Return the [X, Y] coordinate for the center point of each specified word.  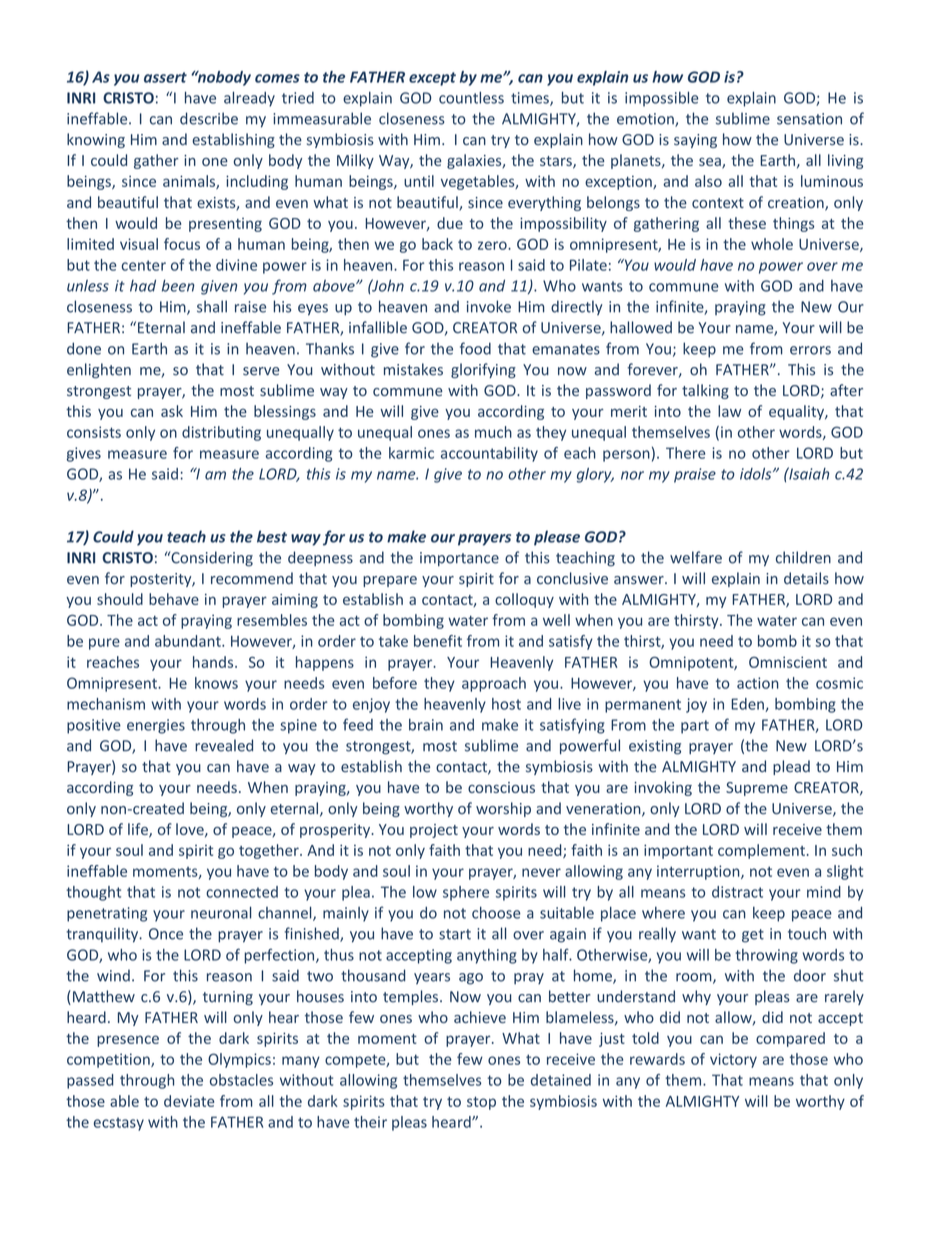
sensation [809, 119]
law [729, 411]
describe [209, 118]
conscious [501, 787]
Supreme [757, 789]
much [493, 432]
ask [172, 411]
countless [471, 97]
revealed [224, 745]
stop [481, 1103]
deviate [189, 1101]
